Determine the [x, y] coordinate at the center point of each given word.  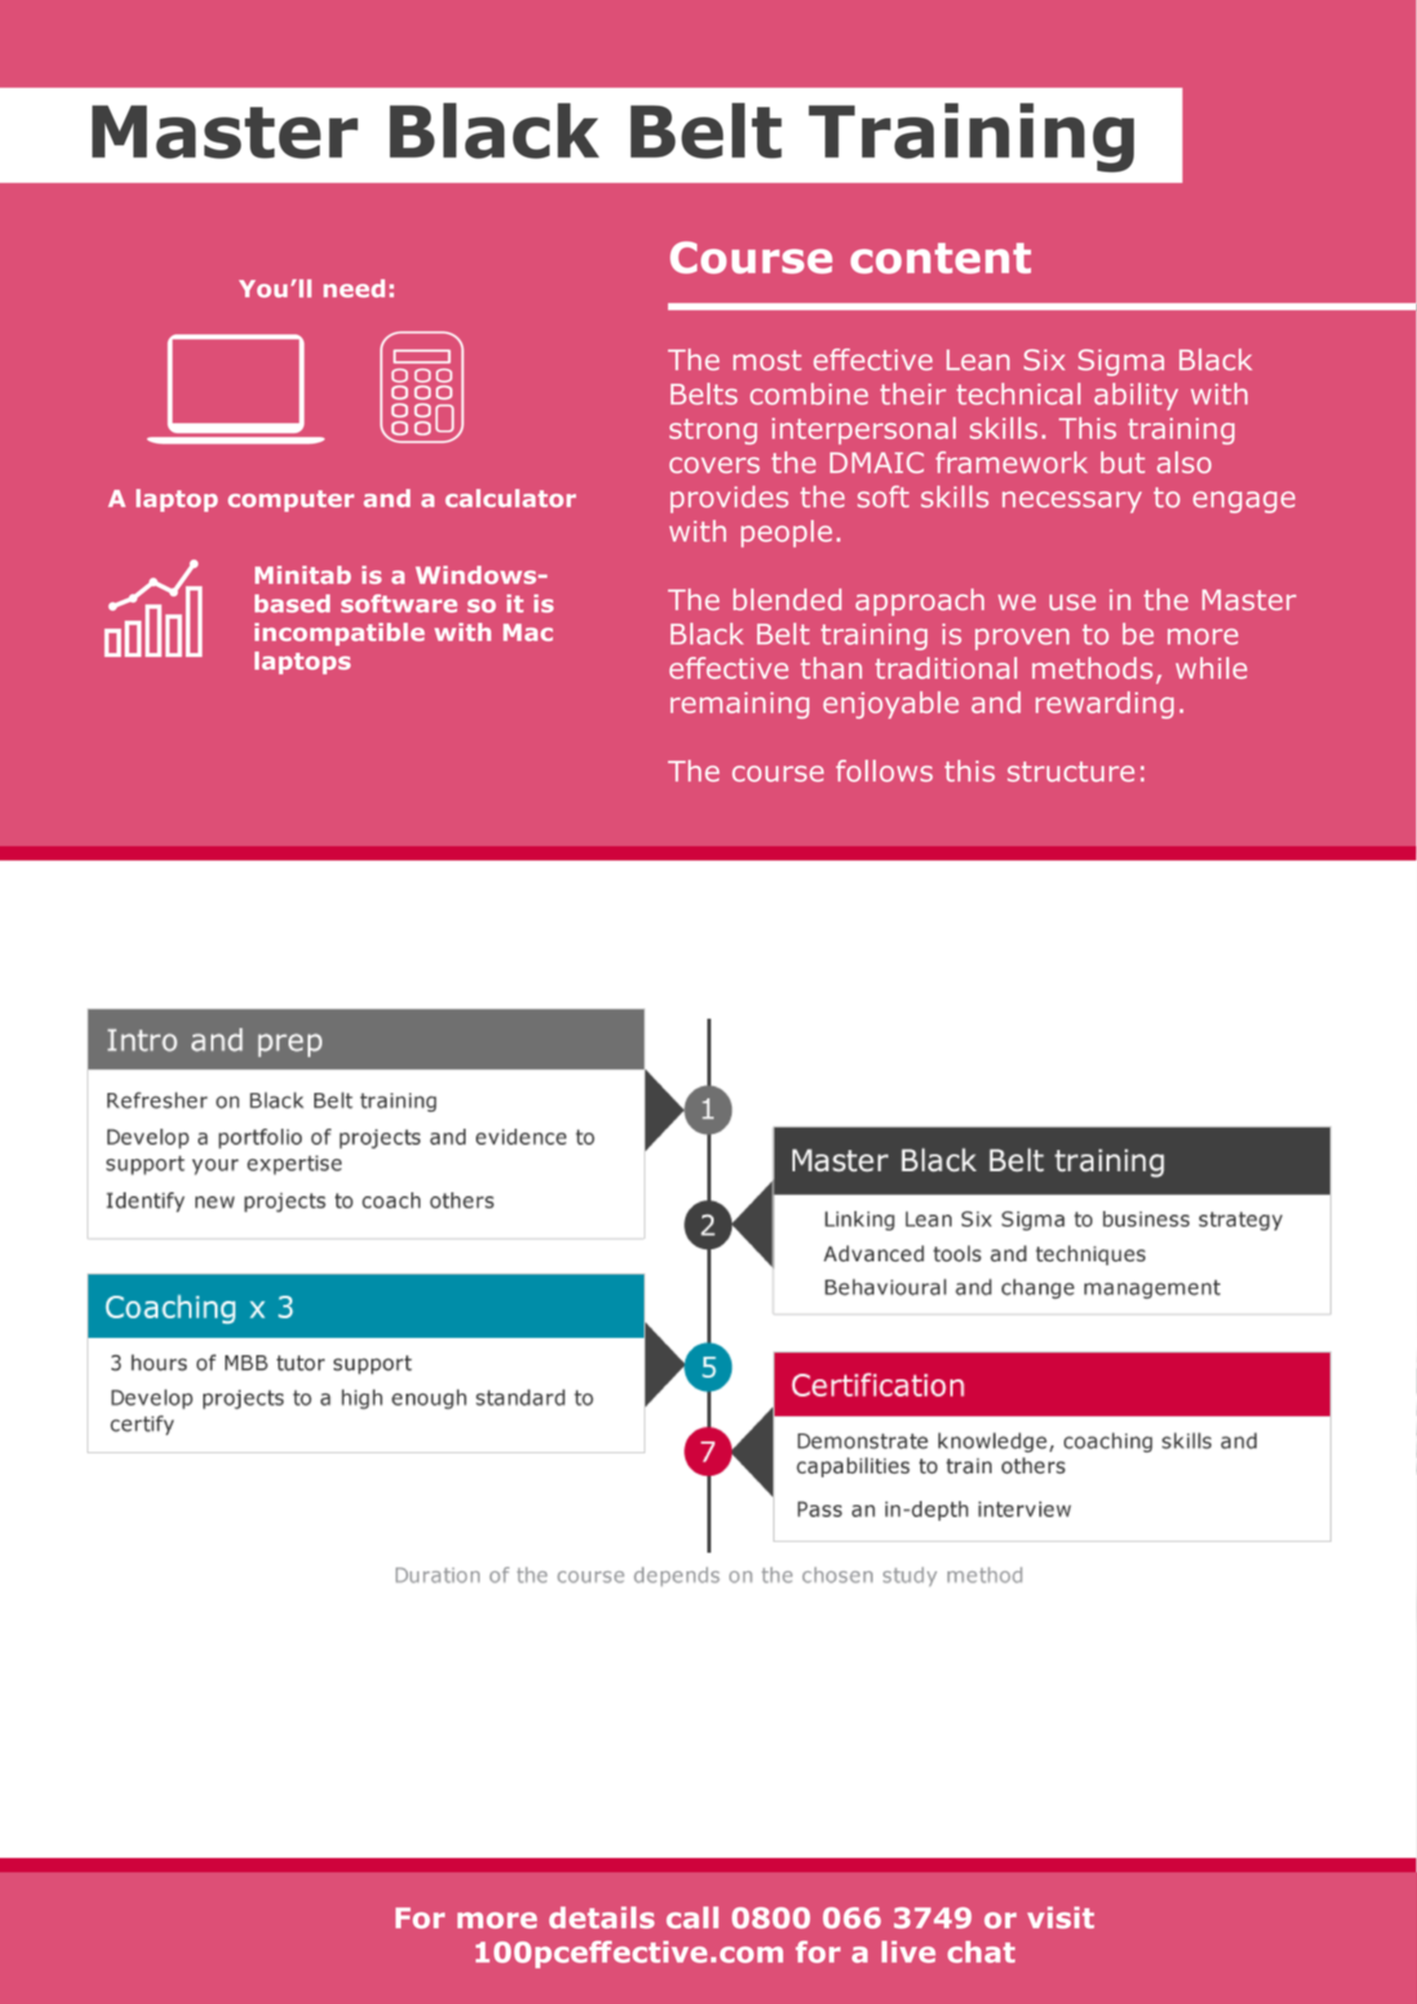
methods [1092, 668]
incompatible [340, 634]
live [909, 1952]
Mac [528, 632]
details [602, 1917]
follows [884, 771]
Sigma [1121, 362]
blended [787, 599]
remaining [739, 705]
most [767, 360]
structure [1071, 771]
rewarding [1105, 705]
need [354, 288]
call [692, 1917]
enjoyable [891, 705]
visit [1060, 1917]
